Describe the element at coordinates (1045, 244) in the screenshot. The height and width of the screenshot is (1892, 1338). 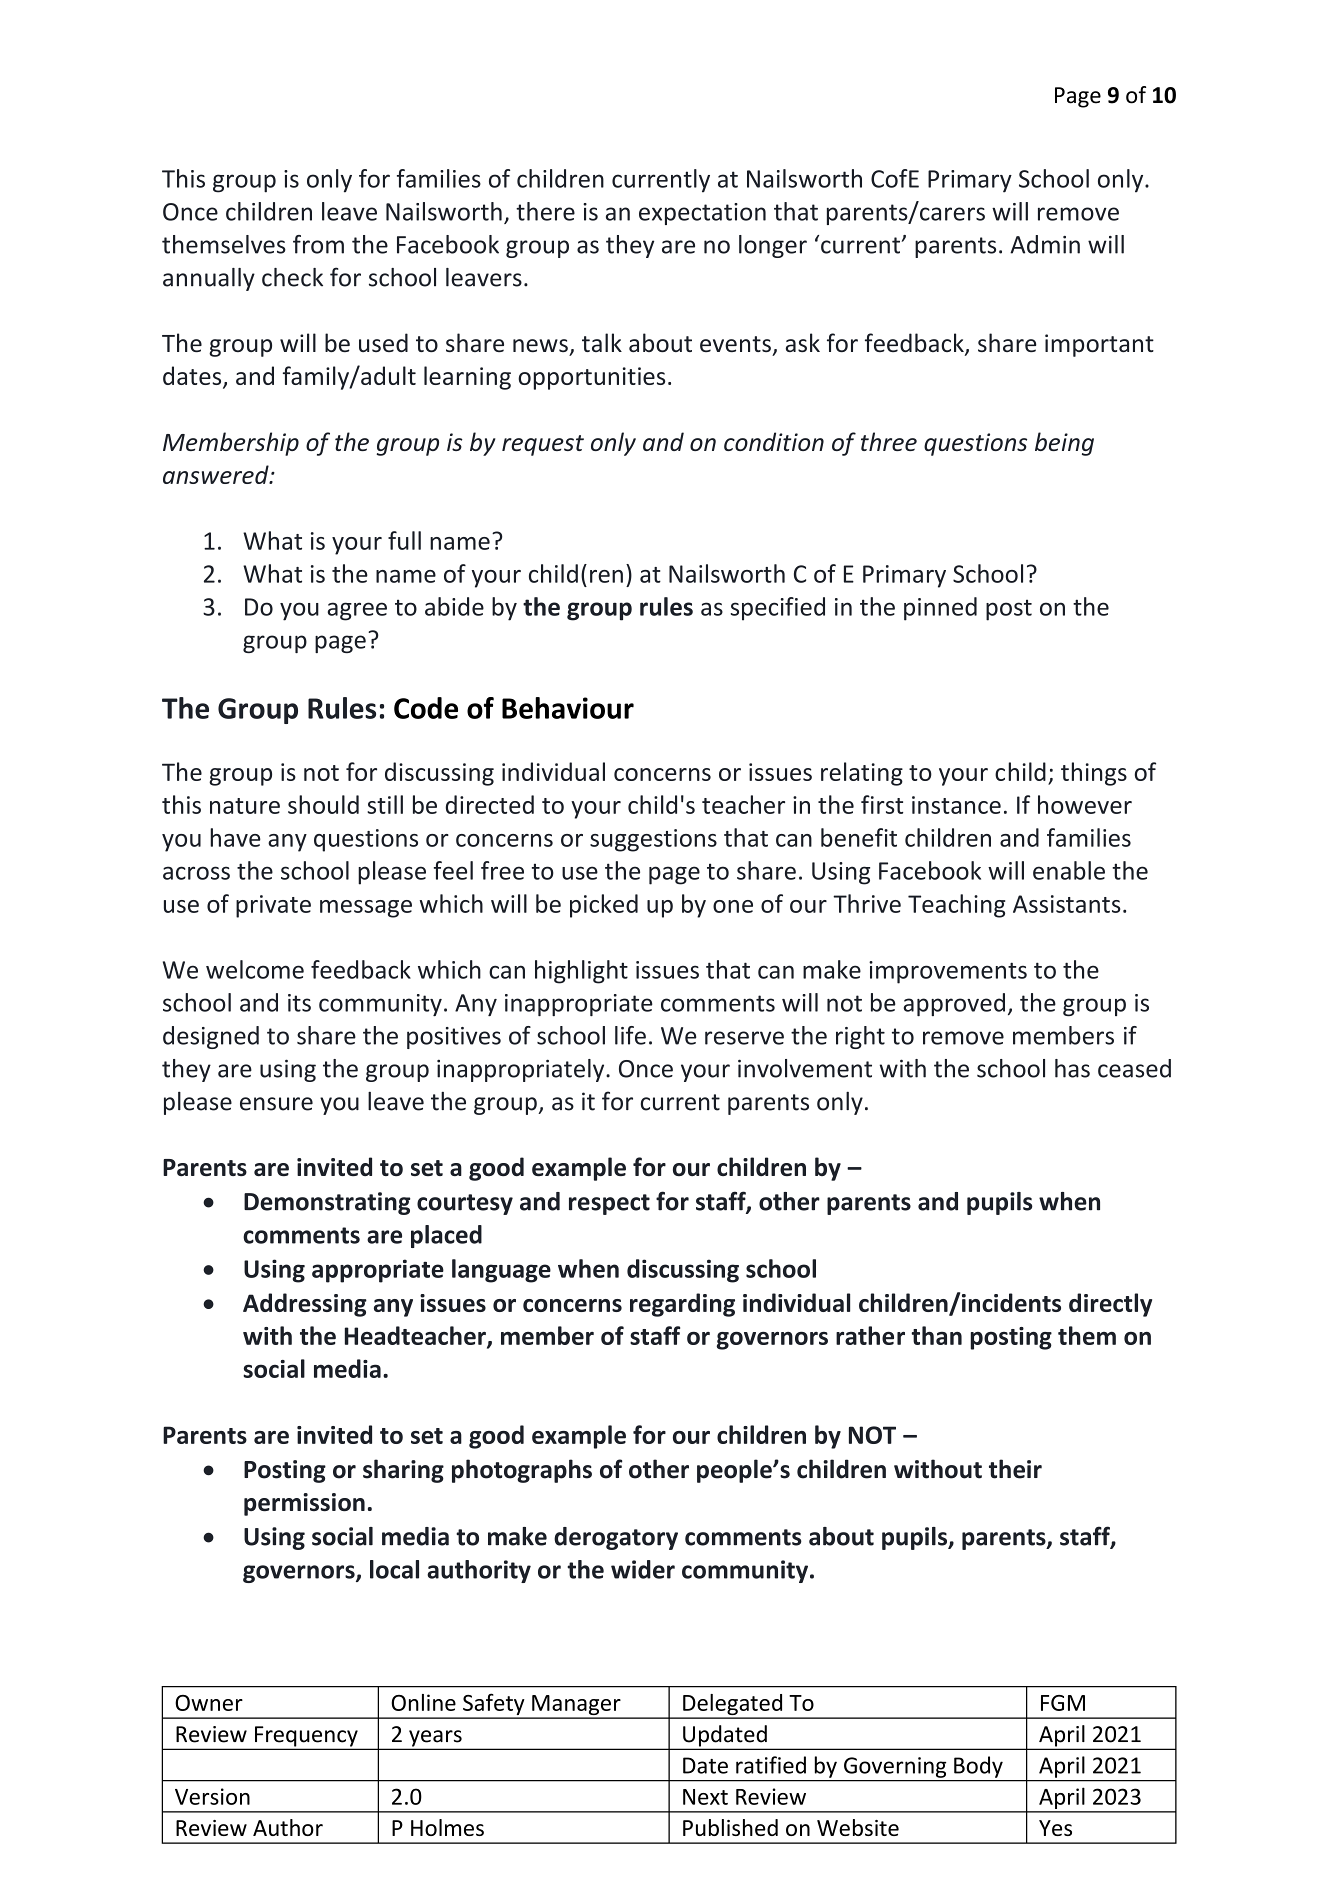
I see `Admin` at that location.
